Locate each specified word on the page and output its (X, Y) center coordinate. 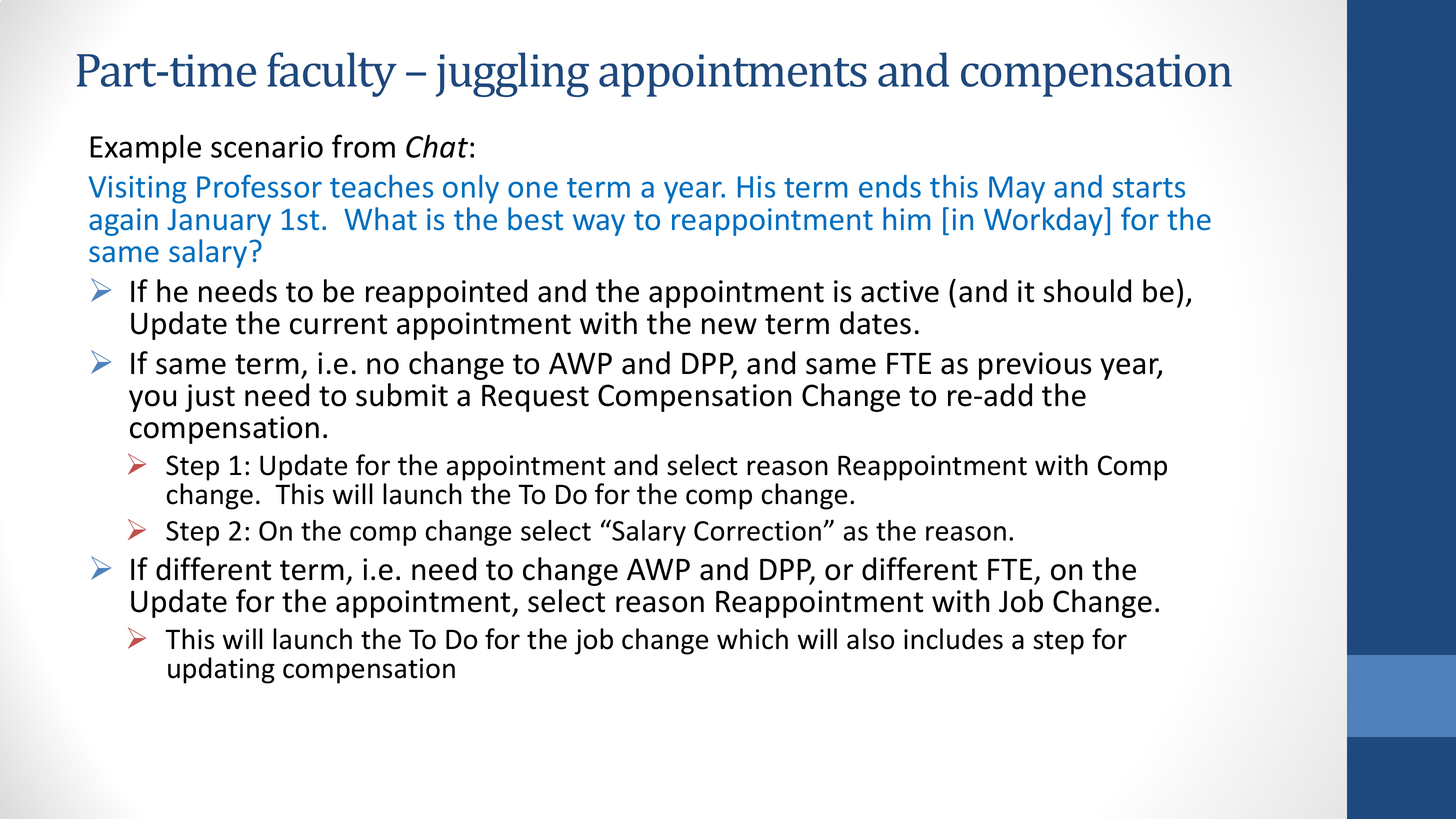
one (533, 189)
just (210, 398)
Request (535, 398)
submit (402, 395)
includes (953, 639)
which (752, 639)
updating (221, 670)
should (1087, 291)
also (870, 639)
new (729, 326)
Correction (757, 531)
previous (1035, 366)
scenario (267, 147)
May (1017, 190)
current (338, 324)
